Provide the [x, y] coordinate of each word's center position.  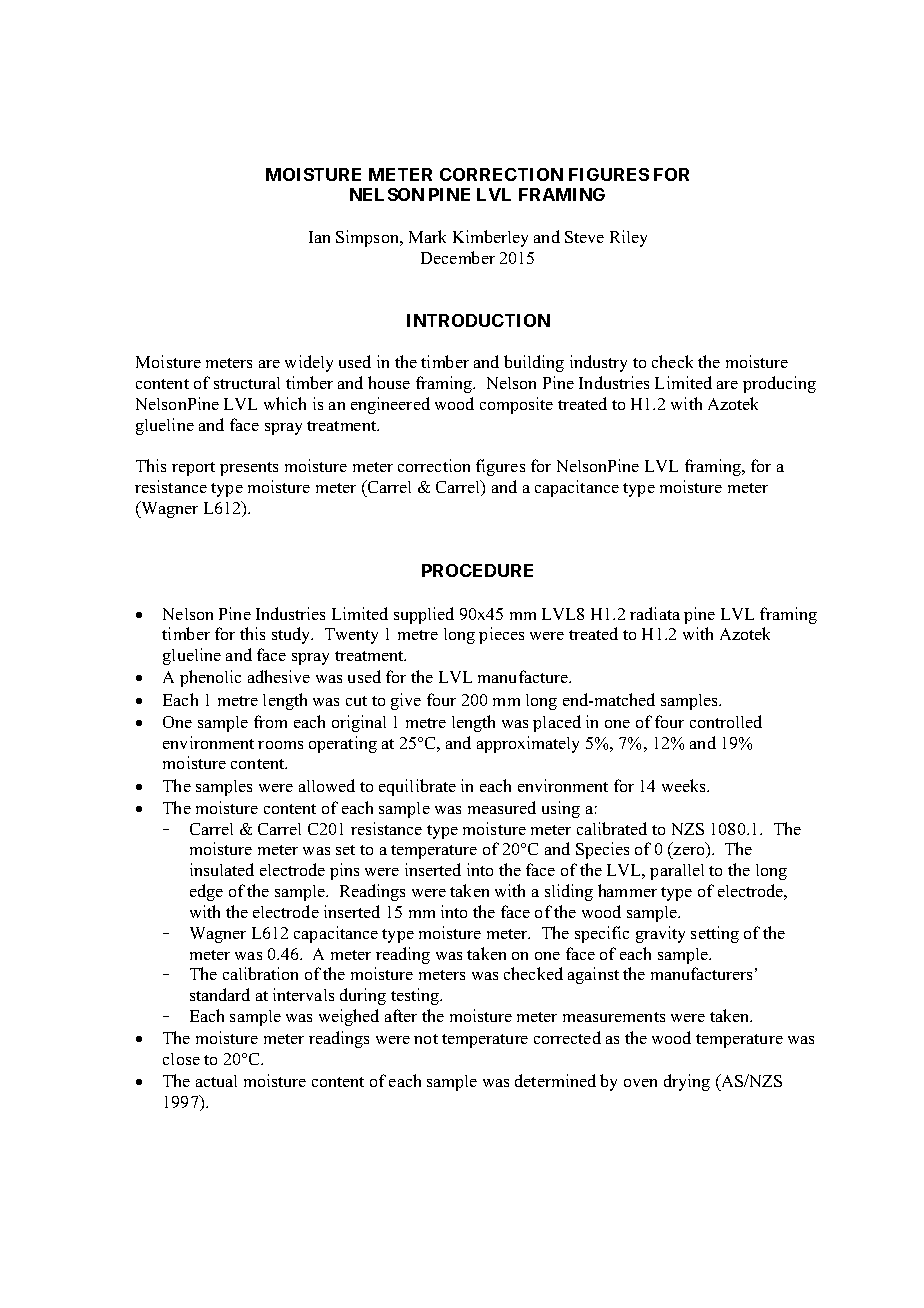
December [458, 257]
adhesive [279, 676]
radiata [655, 613]
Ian [319, 237]
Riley [628, 238]
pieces [501, 635]
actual [216, 1081]
